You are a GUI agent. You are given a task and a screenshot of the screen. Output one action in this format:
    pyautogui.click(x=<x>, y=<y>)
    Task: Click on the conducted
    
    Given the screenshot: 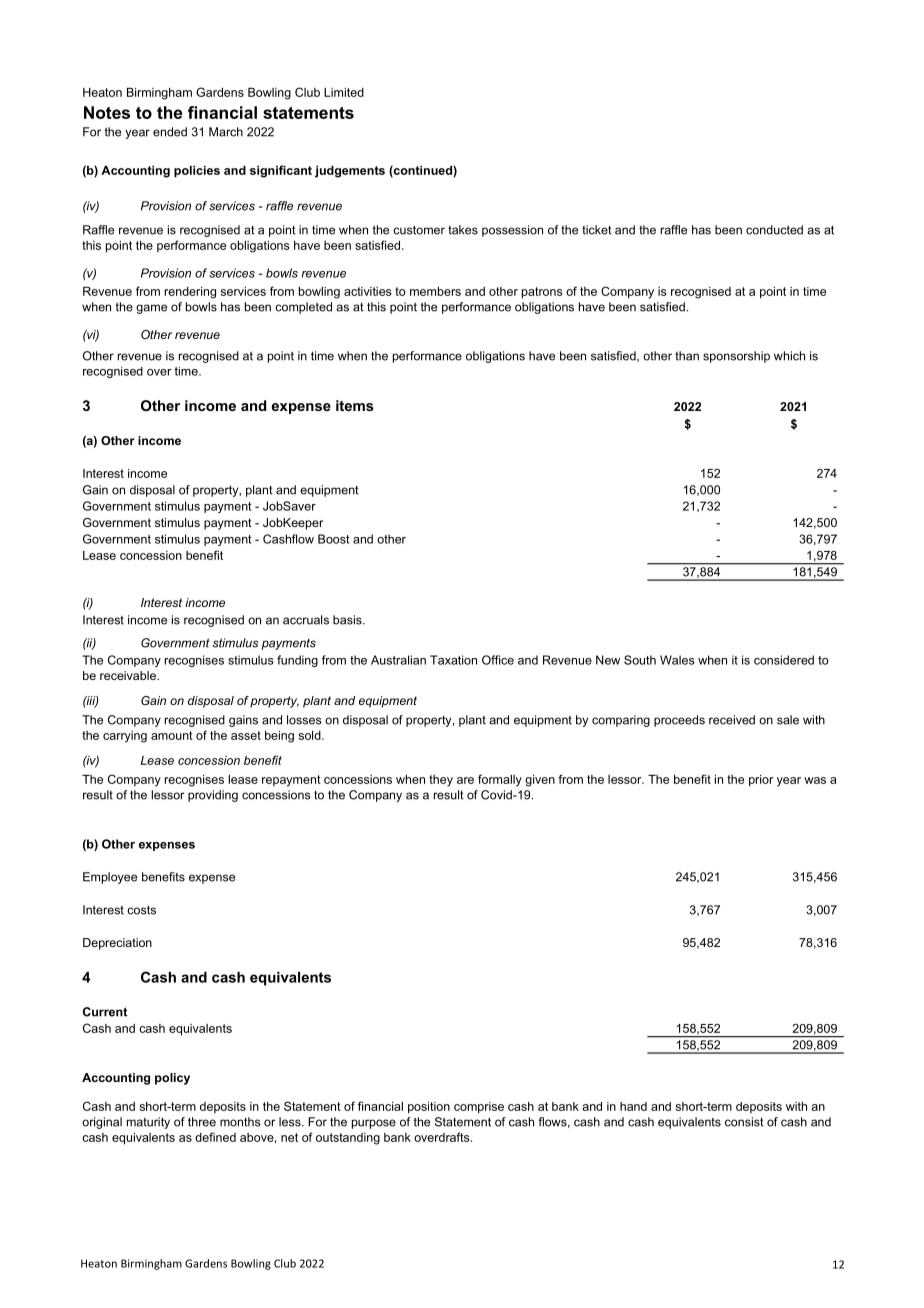 What is the action you would take?
    pyautogui.click(x=774, y=230)
